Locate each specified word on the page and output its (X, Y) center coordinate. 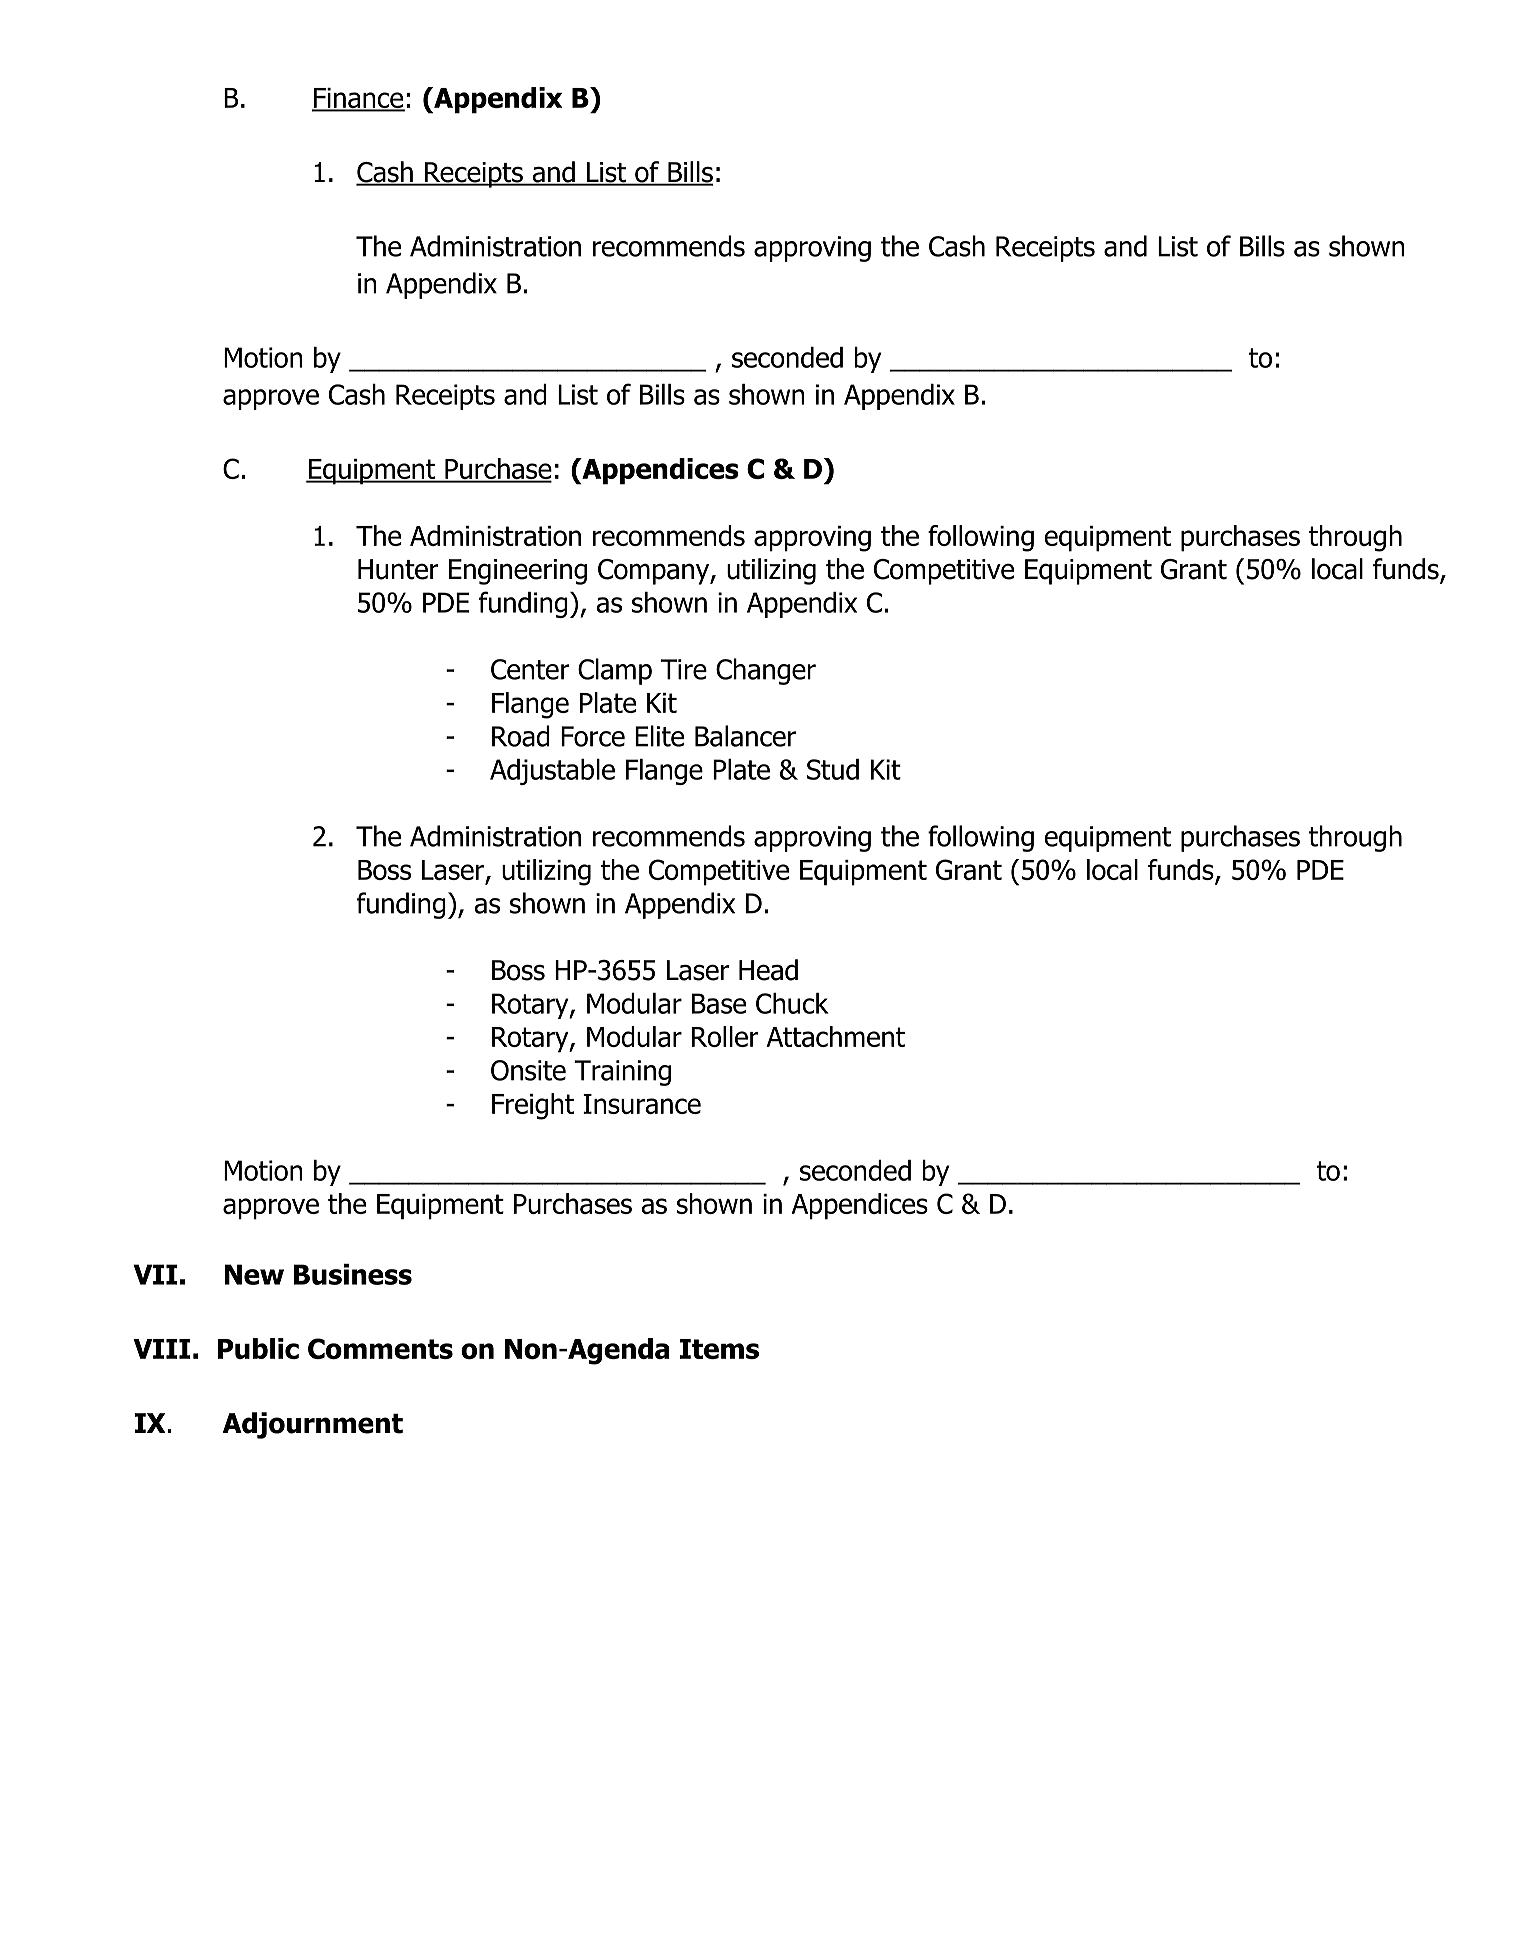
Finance (358, 99)
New (254, 1274)
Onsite (528, 1070)
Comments (380, 1349)
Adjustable (552, 772)
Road (521, 736)
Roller (725, 1036)
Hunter (398, 569)
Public (258, 1348)
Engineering (518, 572)
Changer (766, 671)
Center (530, 669)
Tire (684, 669)
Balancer (745, 736)
